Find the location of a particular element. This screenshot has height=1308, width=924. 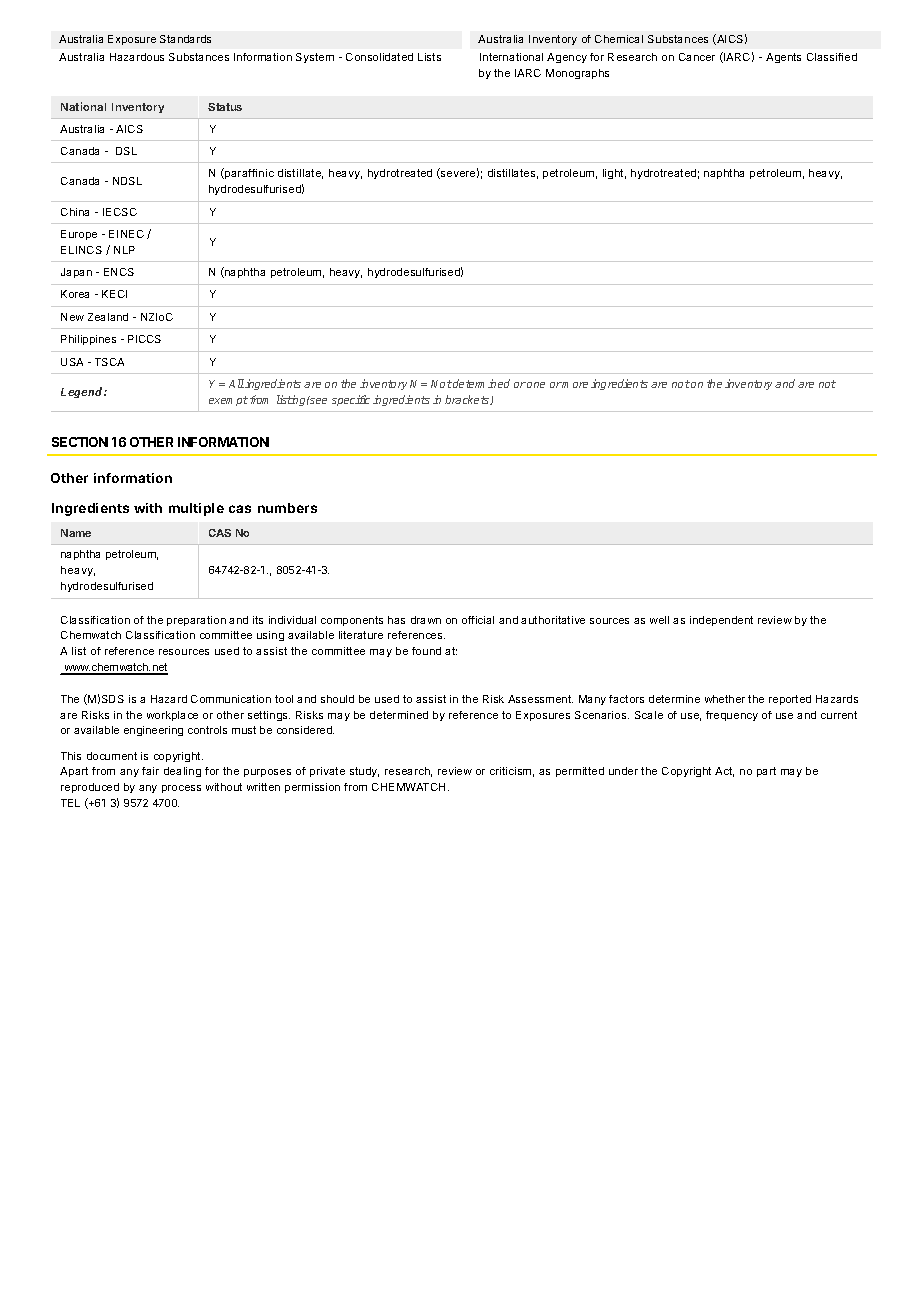

official is located at coordinates (478, 620).
